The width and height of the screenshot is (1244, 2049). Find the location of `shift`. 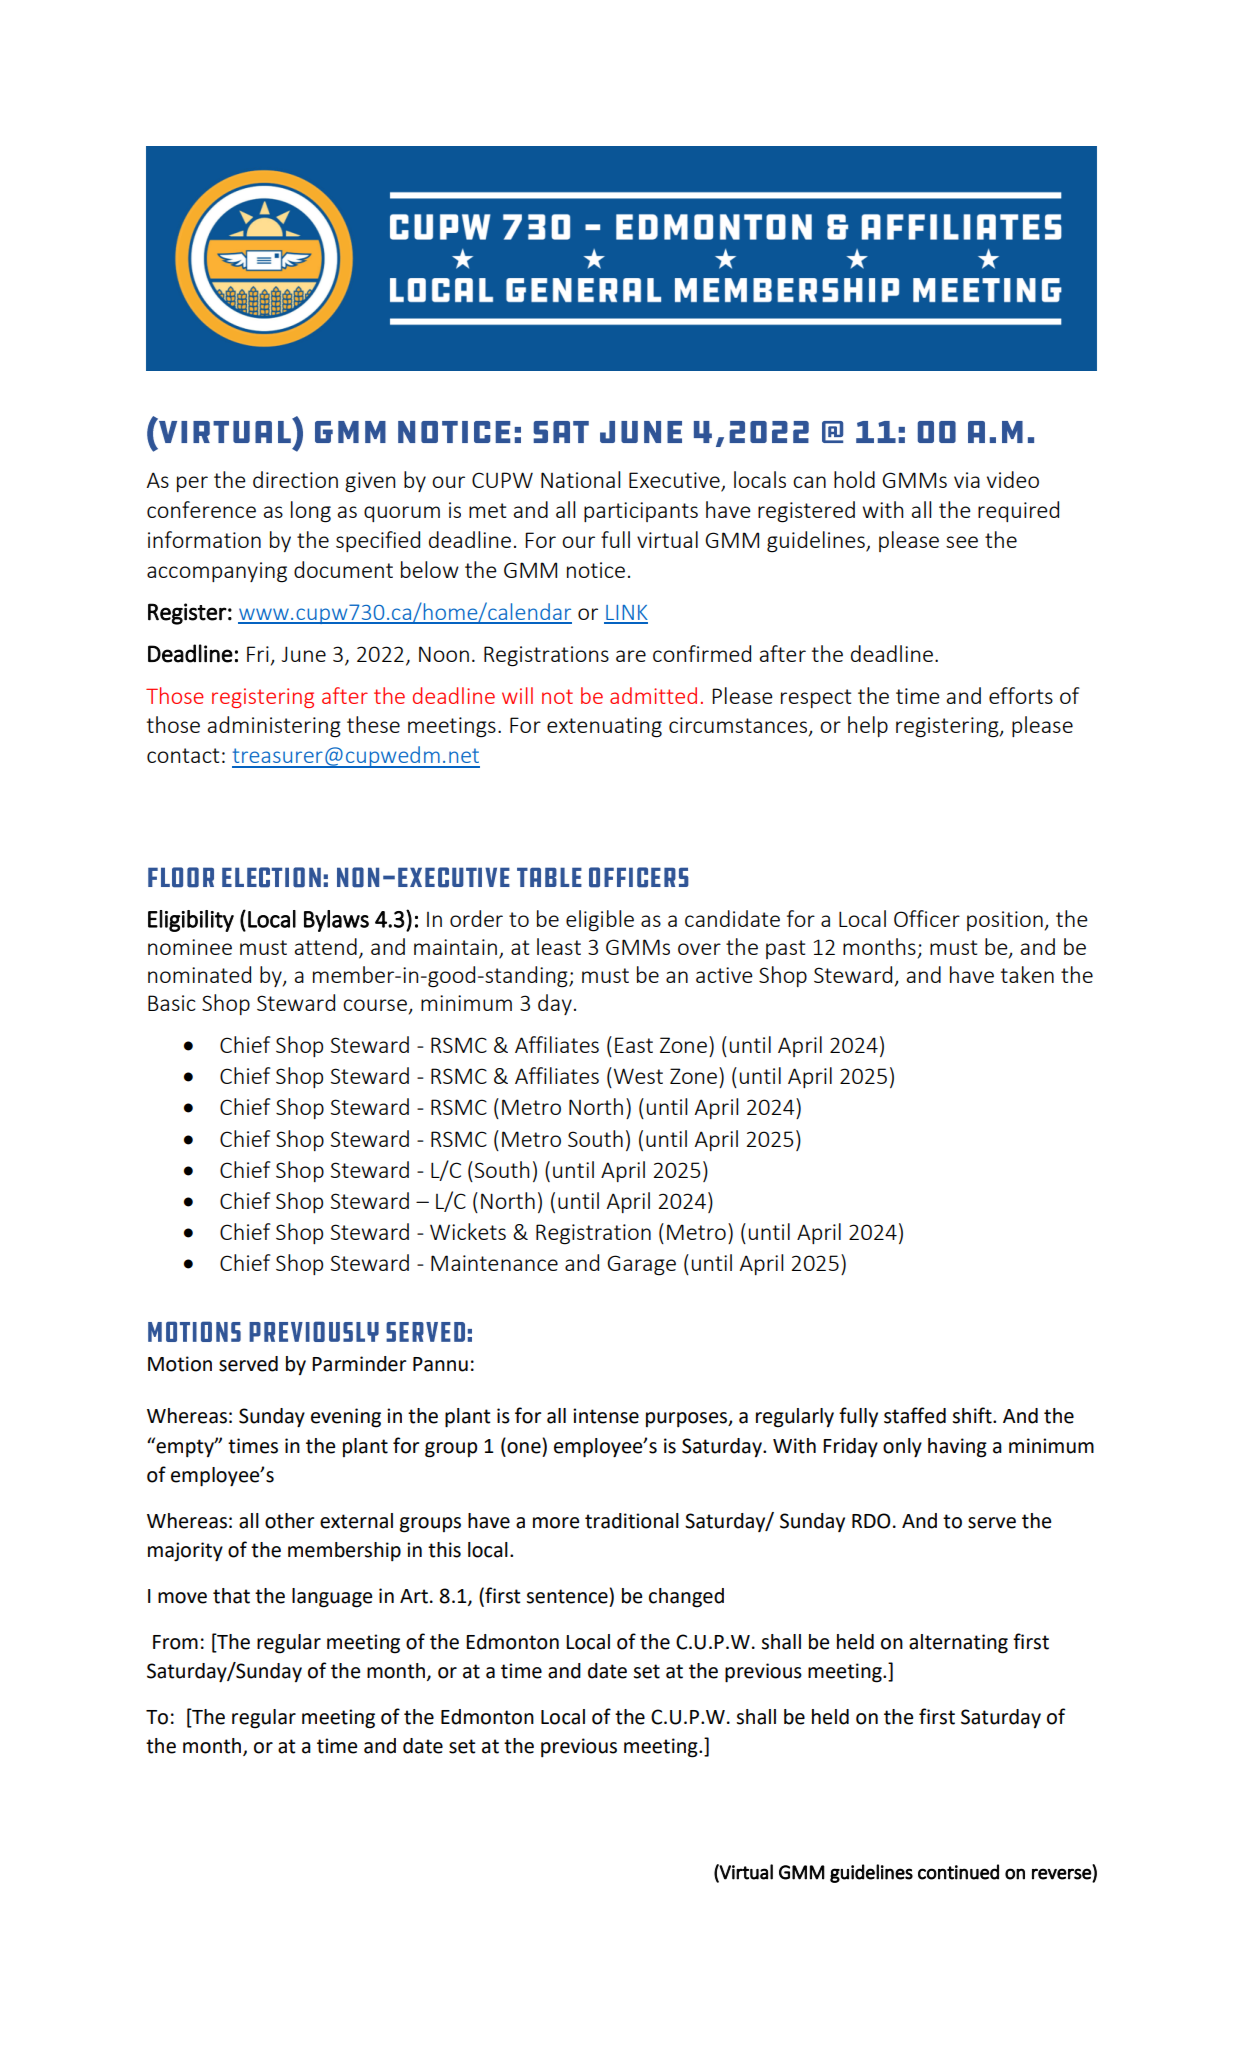

shift is located at coordinates (973, 1415).
